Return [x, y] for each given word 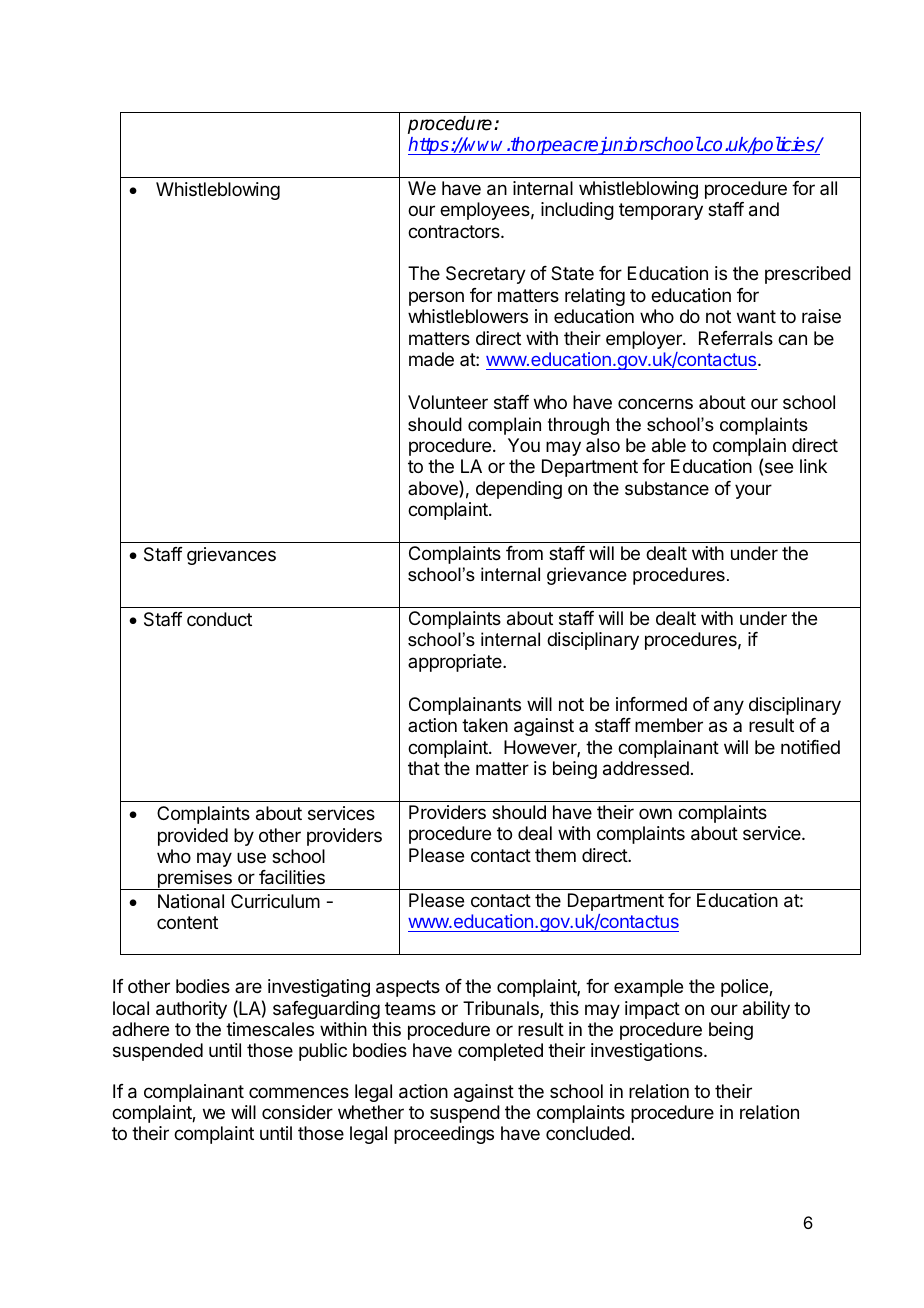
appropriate [456, 663]
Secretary [486, 275]
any [729, 707]
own [655, 813]
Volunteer [448, 402]
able [669, 445]
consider [297, 1112]
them [555, 855]
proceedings [444, 1135]
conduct [219, 619]
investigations [648, 1052]
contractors [455, 232]
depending [519, 490]
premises [194, 880]
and [764, 209]
